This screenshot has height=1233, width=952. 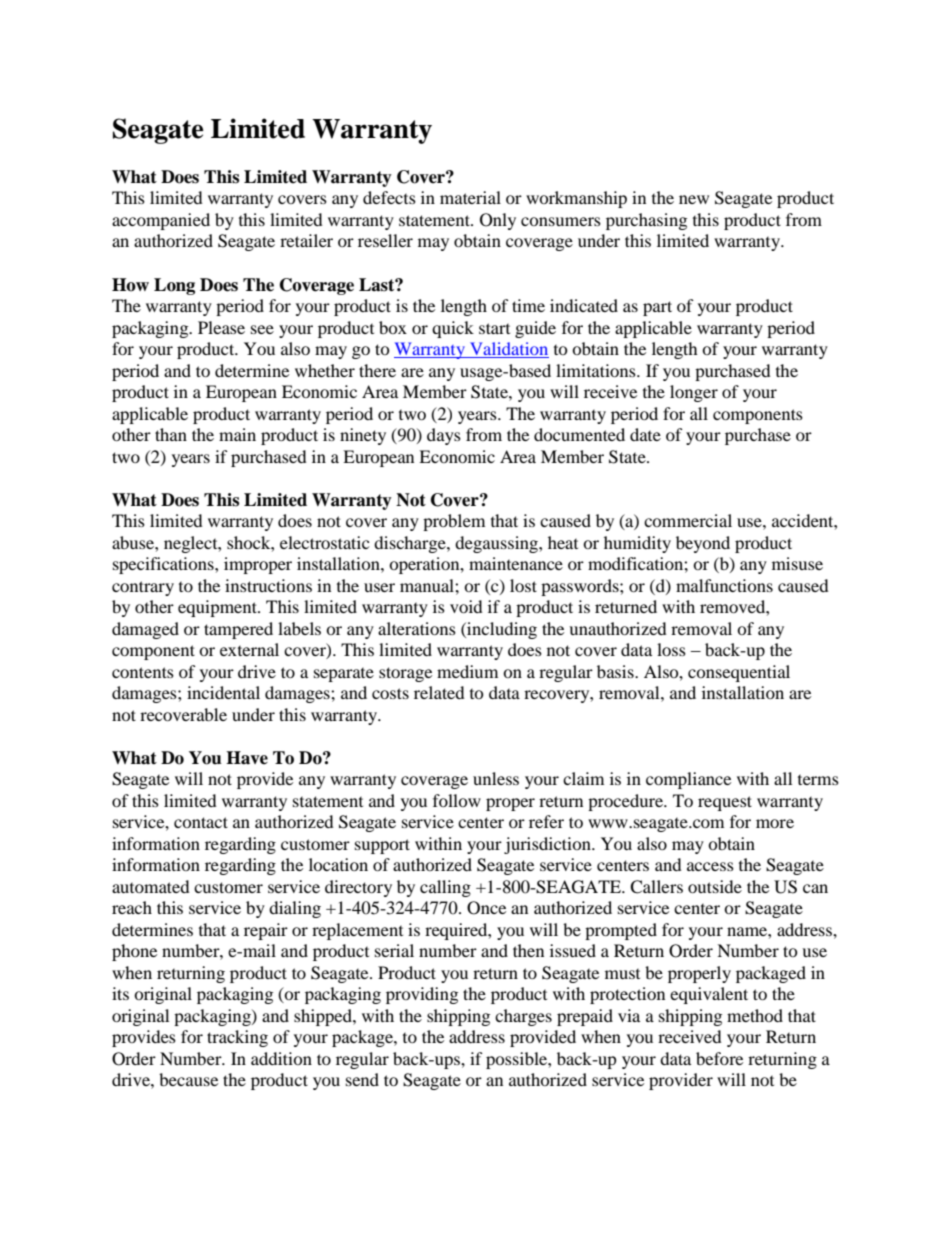 What do you see at coordinates (444, 436) in the screenshot?
I see `days` at bounding box center [444, 436].
